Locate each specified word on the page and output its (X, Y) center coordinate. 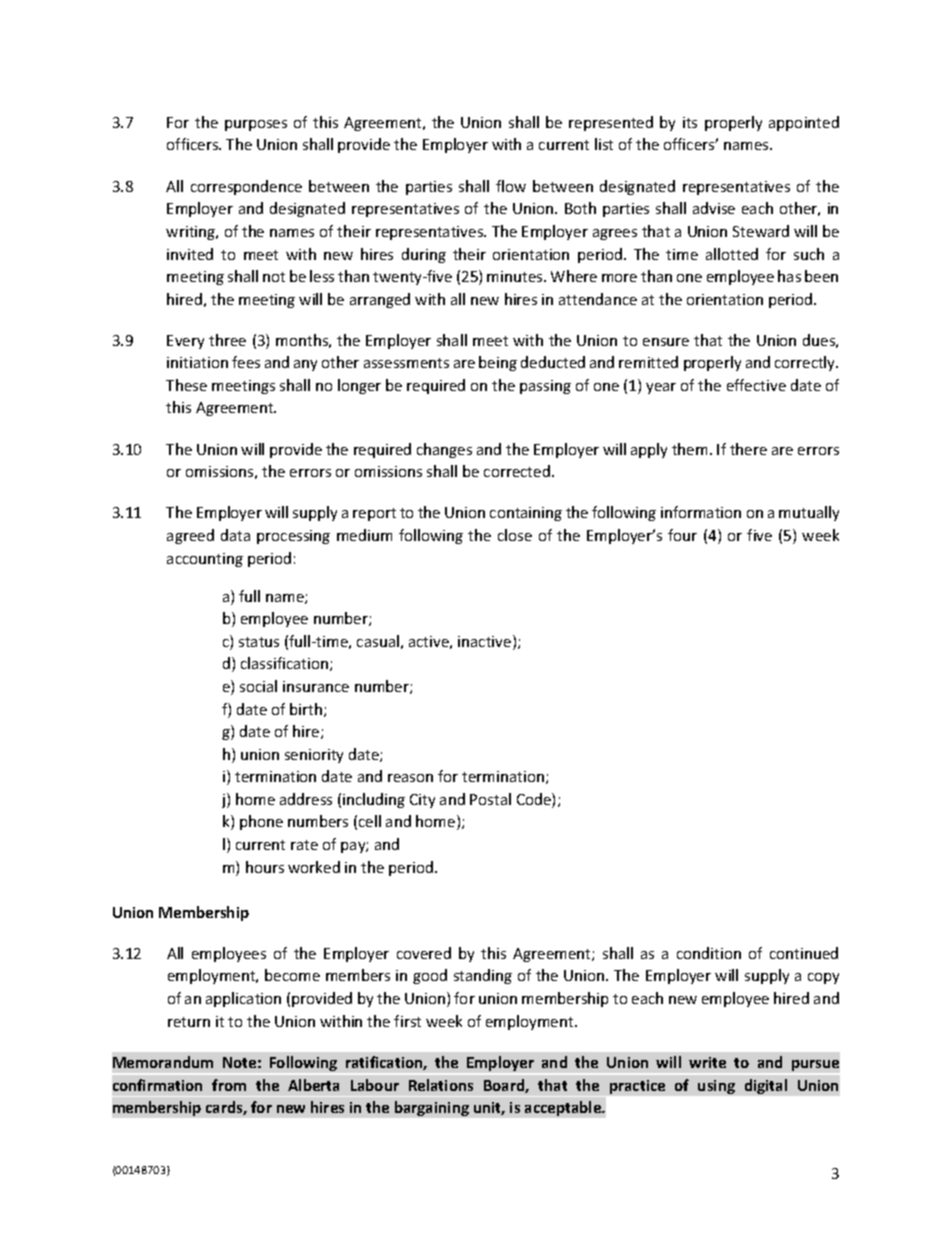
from (229, 1085)
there (748, 449)
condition (709, 953)
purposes (256, 125)
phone (261, 822)
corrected (517, 471)
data (235, 535)
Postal (490, 799)
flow (511, 186)
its (690, 122)
